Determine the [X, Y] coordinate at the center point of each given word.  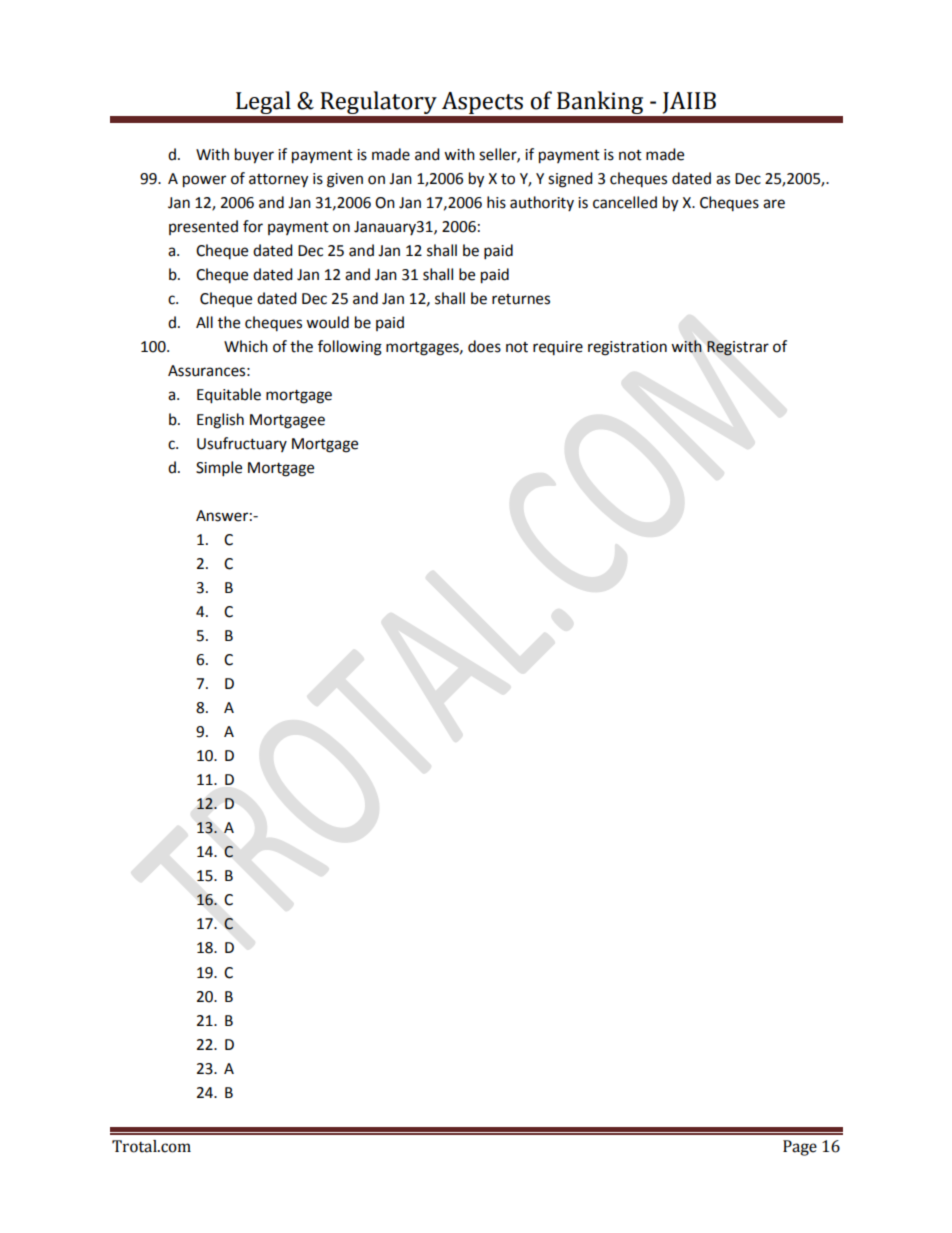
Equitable [229, 396]
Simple [219, 469]
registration [627, 348]
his [496, 202]
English [220, 421]
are [774, 204]
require [558, 348]
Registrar [738, 348]
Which [246, 346]
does [484, 346]
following [350, 348]
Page [800, 1148]
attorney [278, 181]
